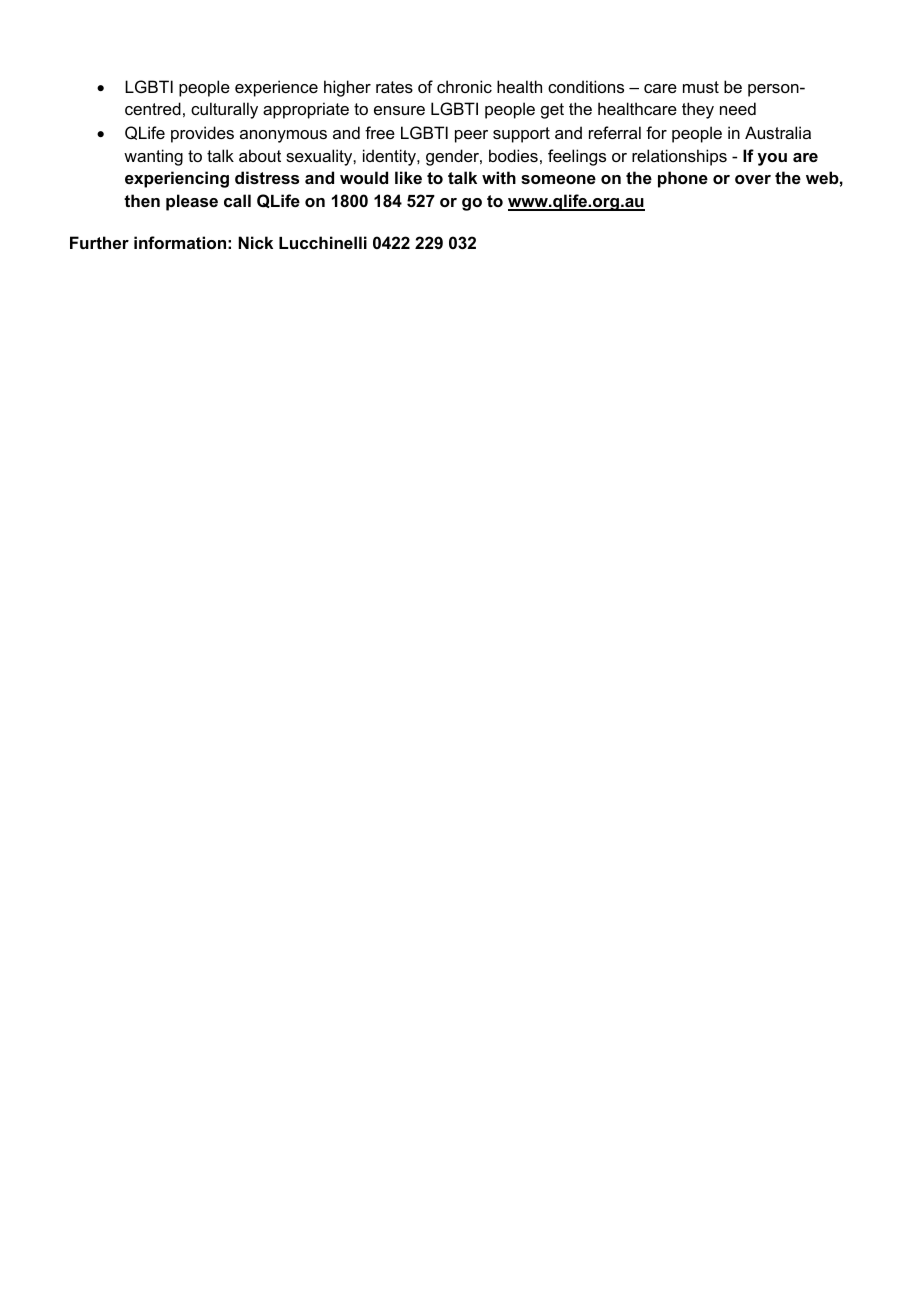  What do you see at coordinates (99, 242) in the document?
I see `Further` at bounding box center [99, 242].
